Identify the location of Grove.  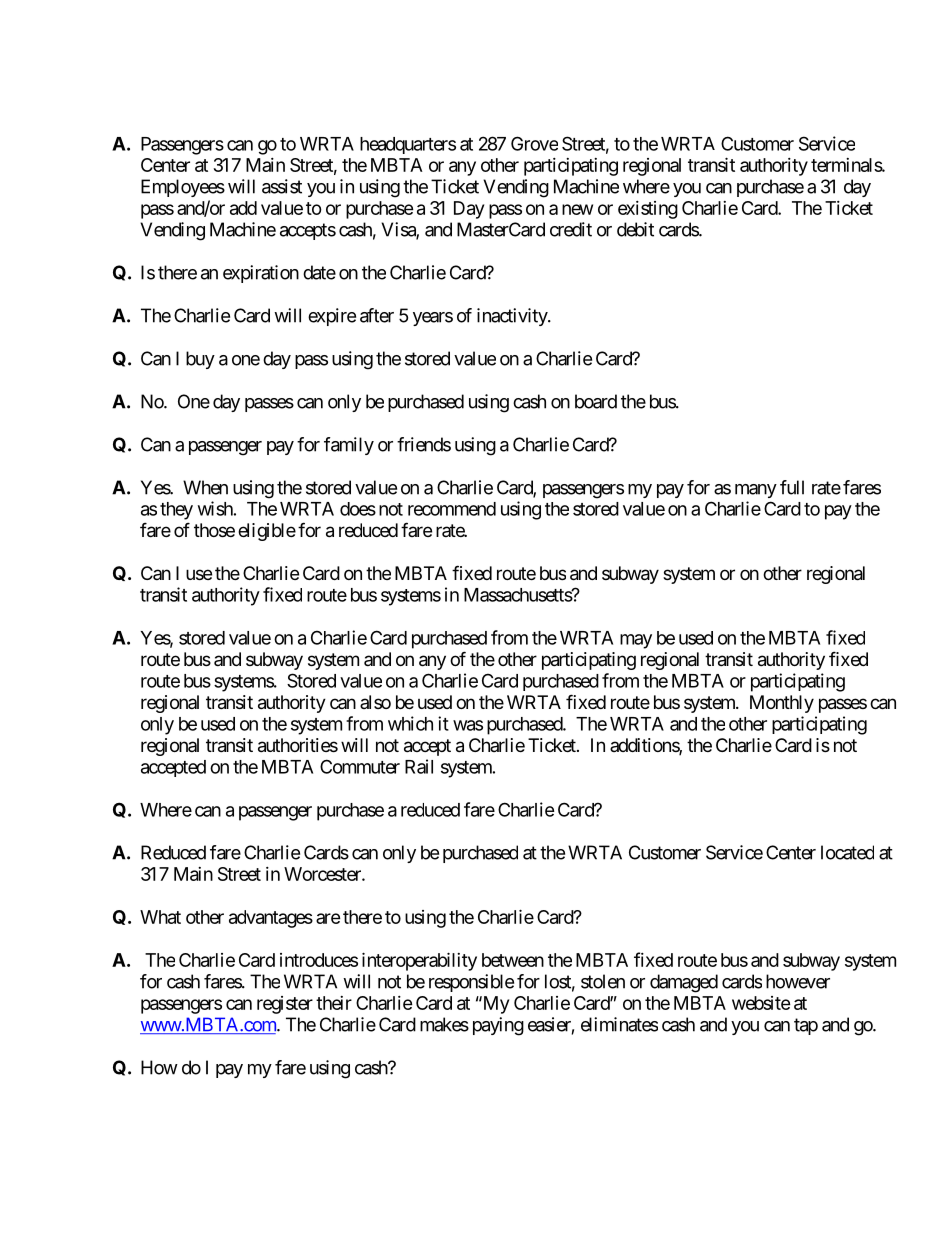
(534, 143).
